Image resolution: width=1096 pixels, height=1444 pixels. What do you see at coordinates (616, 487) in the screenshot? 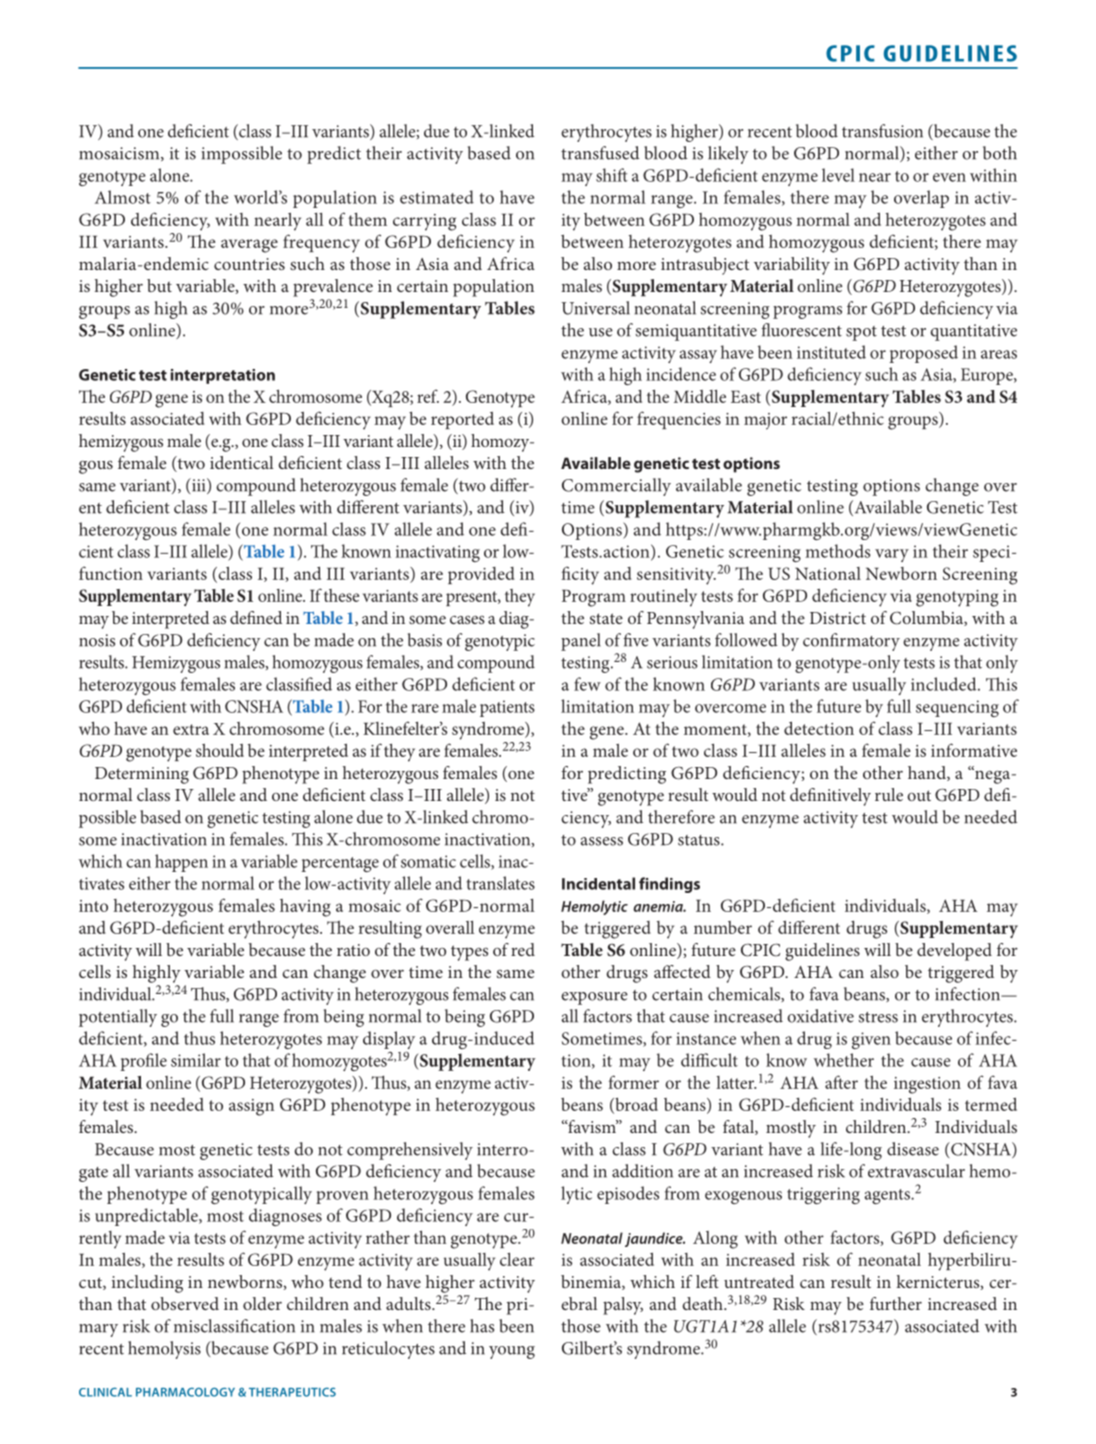
I see `Commercially` at bounding box center [616, 487].
